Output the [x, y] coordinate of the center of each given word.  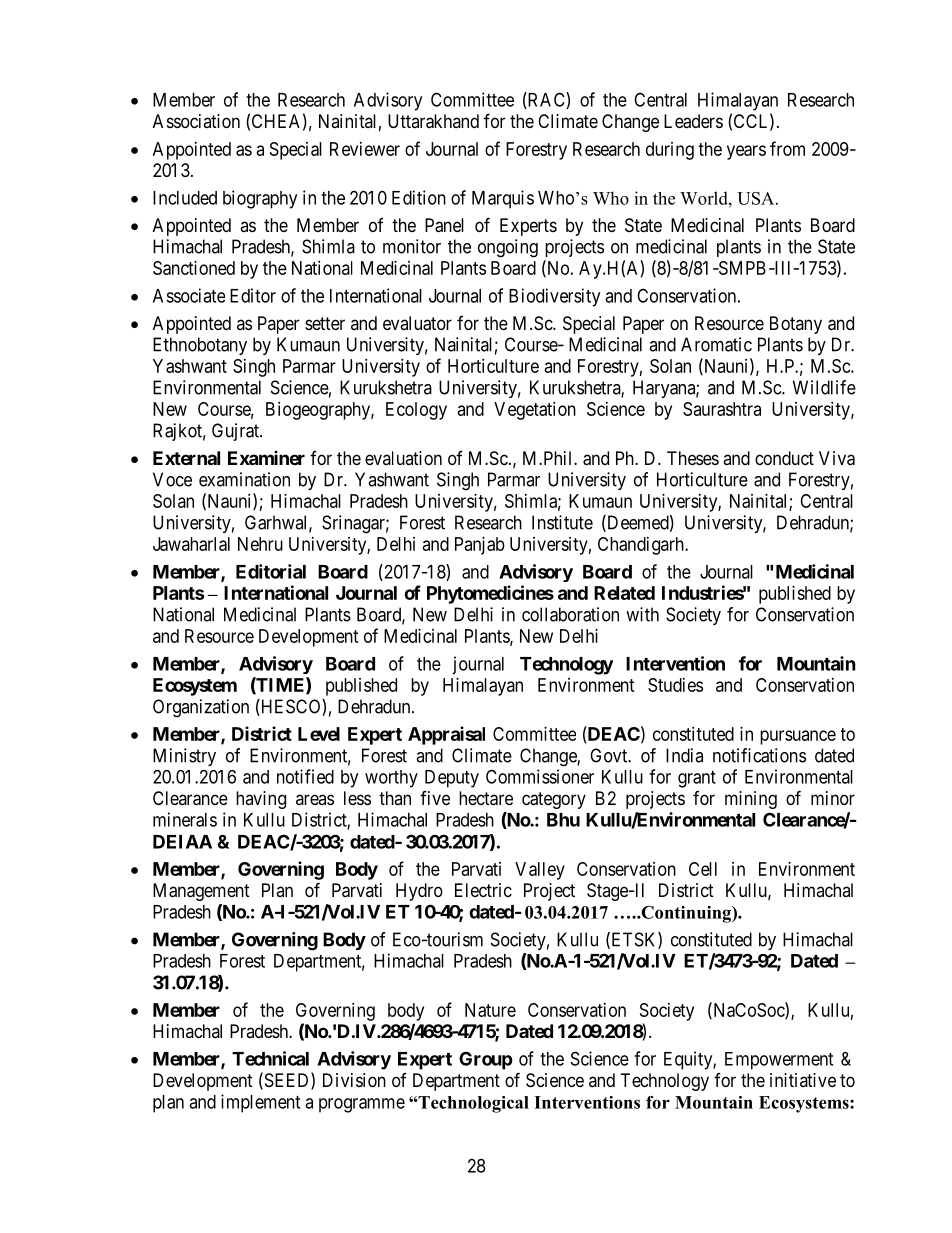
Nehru [260, 544]
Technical [270, 1058]
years [746, 152]
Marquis [503, 199]
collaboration [570, 614]
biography [260, 199]
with [642, 614]
